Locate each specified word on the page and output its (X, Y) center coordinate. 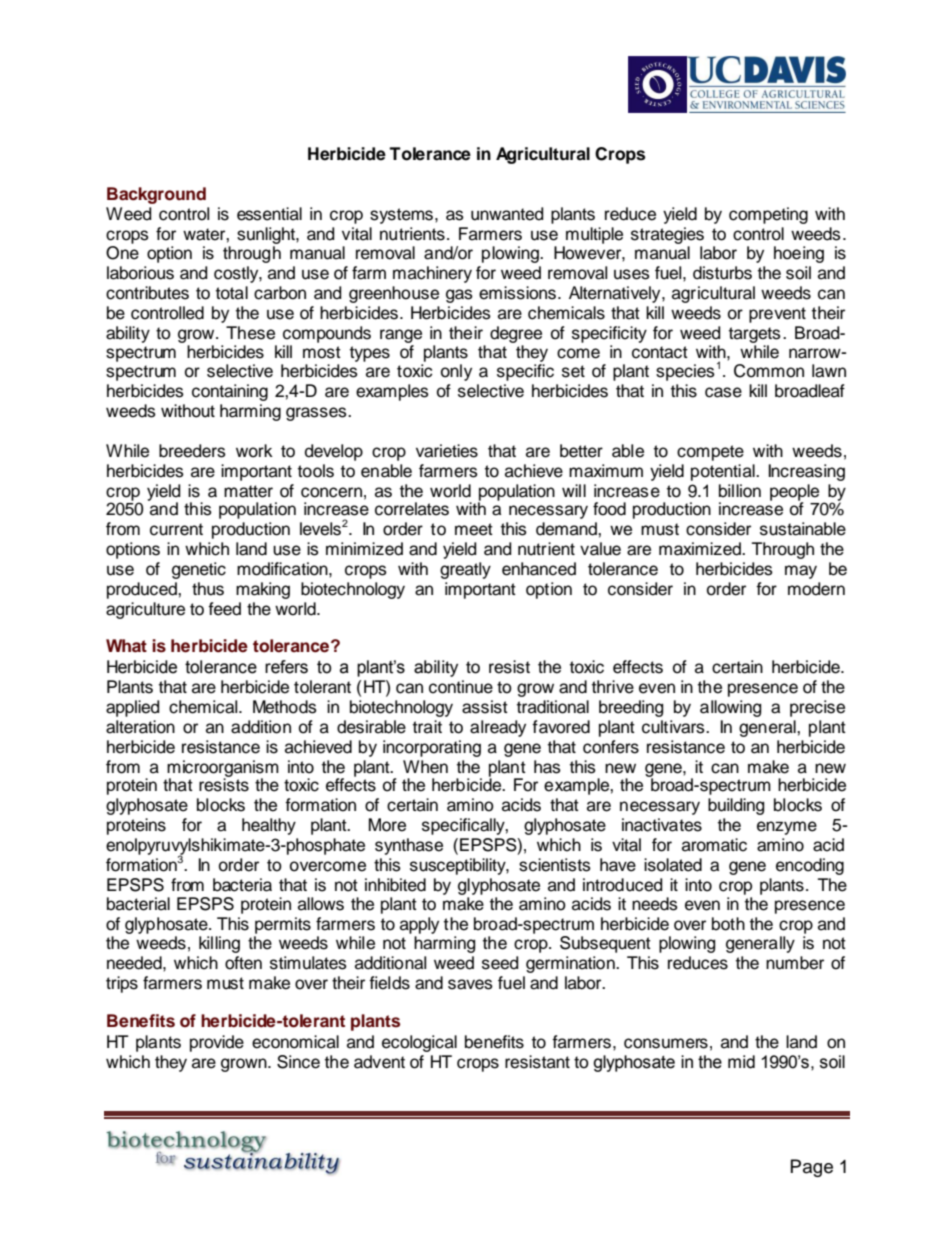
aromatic (714, 845)
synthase (409, 846)
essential (269, 214)
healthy (269, 826)
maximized (701, 549)
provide (217, 1043)
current (176, 529)
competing (768, 215)
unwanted (507, 214)
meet (474, 529)
